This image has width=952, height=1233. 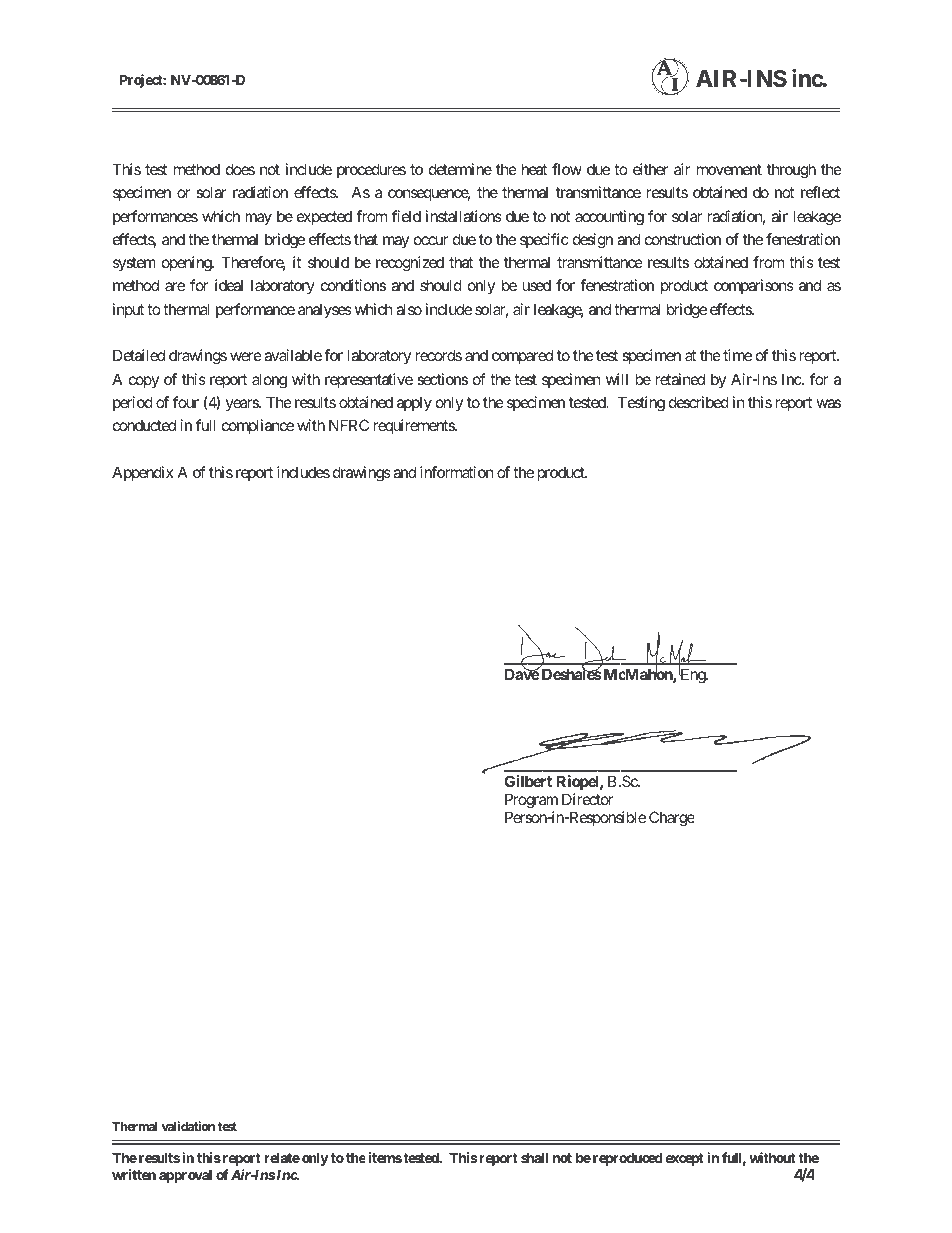 I want to click on Appendix, so click(x=142, y=473).
